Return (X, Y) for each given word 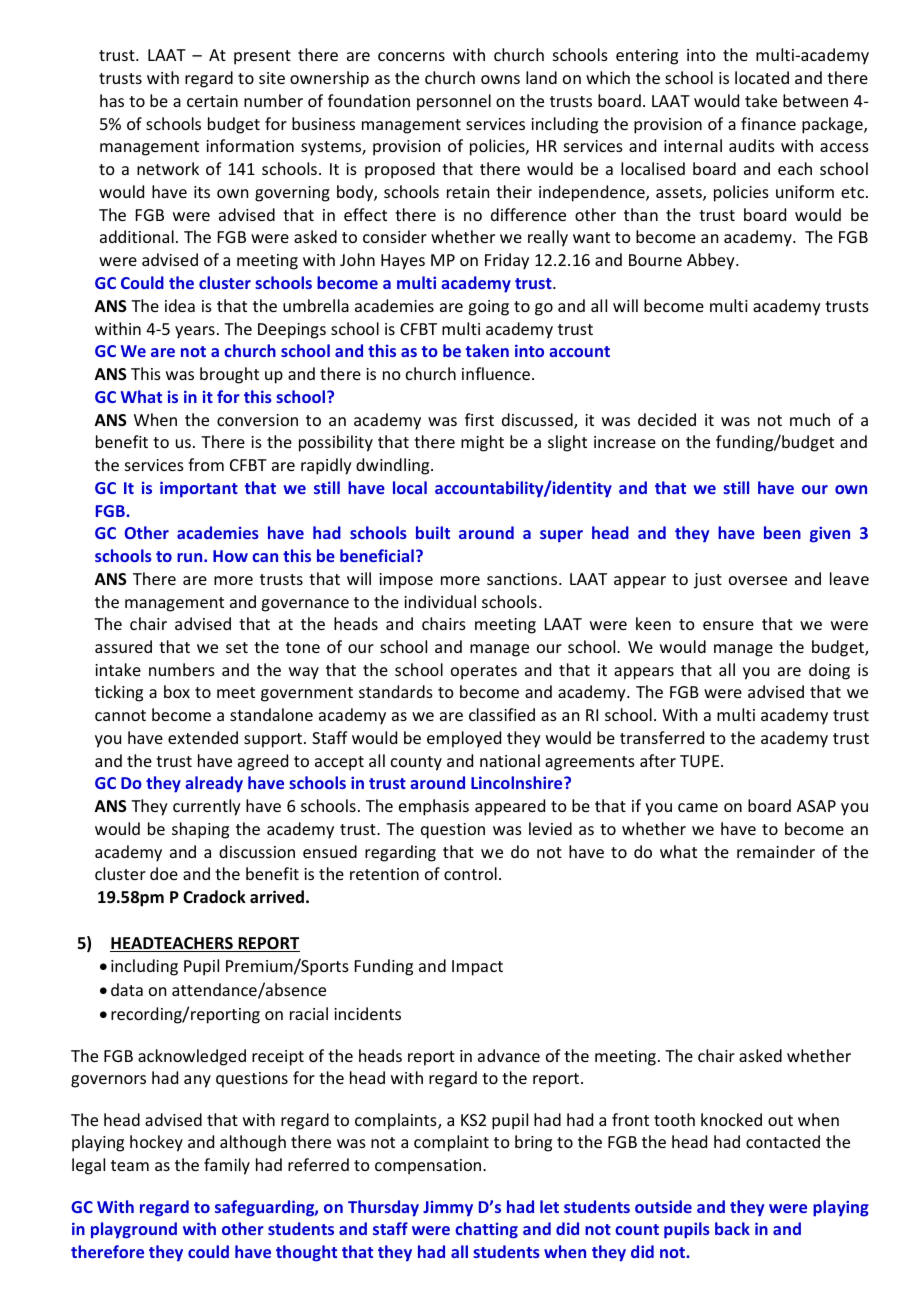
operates (484, 672)
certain (212, 101)
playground (134, 1230)
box (177, 691)
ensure (728, 625)
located (762, 77)
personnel (454, 102)
